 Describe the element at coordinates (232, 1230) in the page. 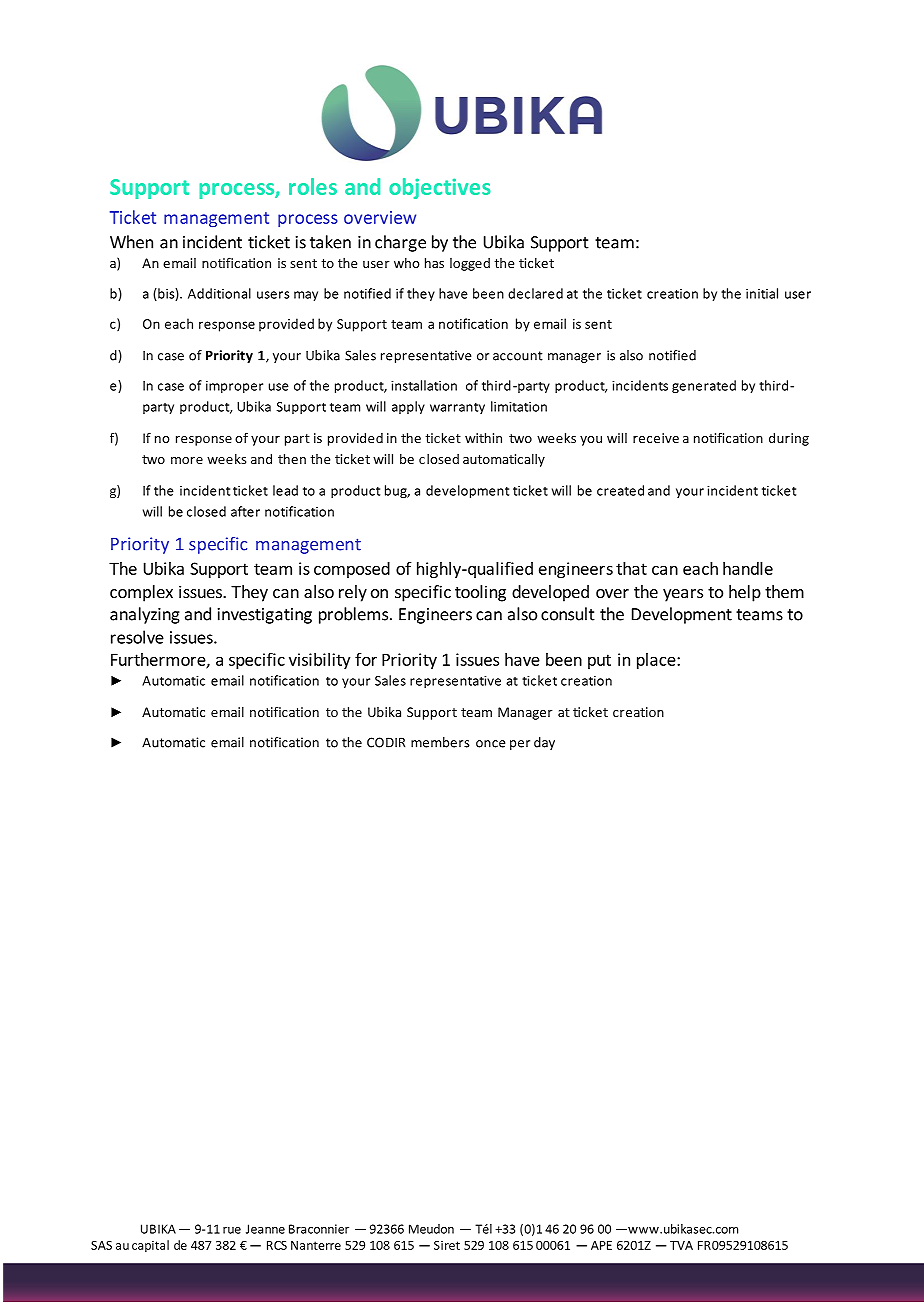

I see `rue` at that location.
